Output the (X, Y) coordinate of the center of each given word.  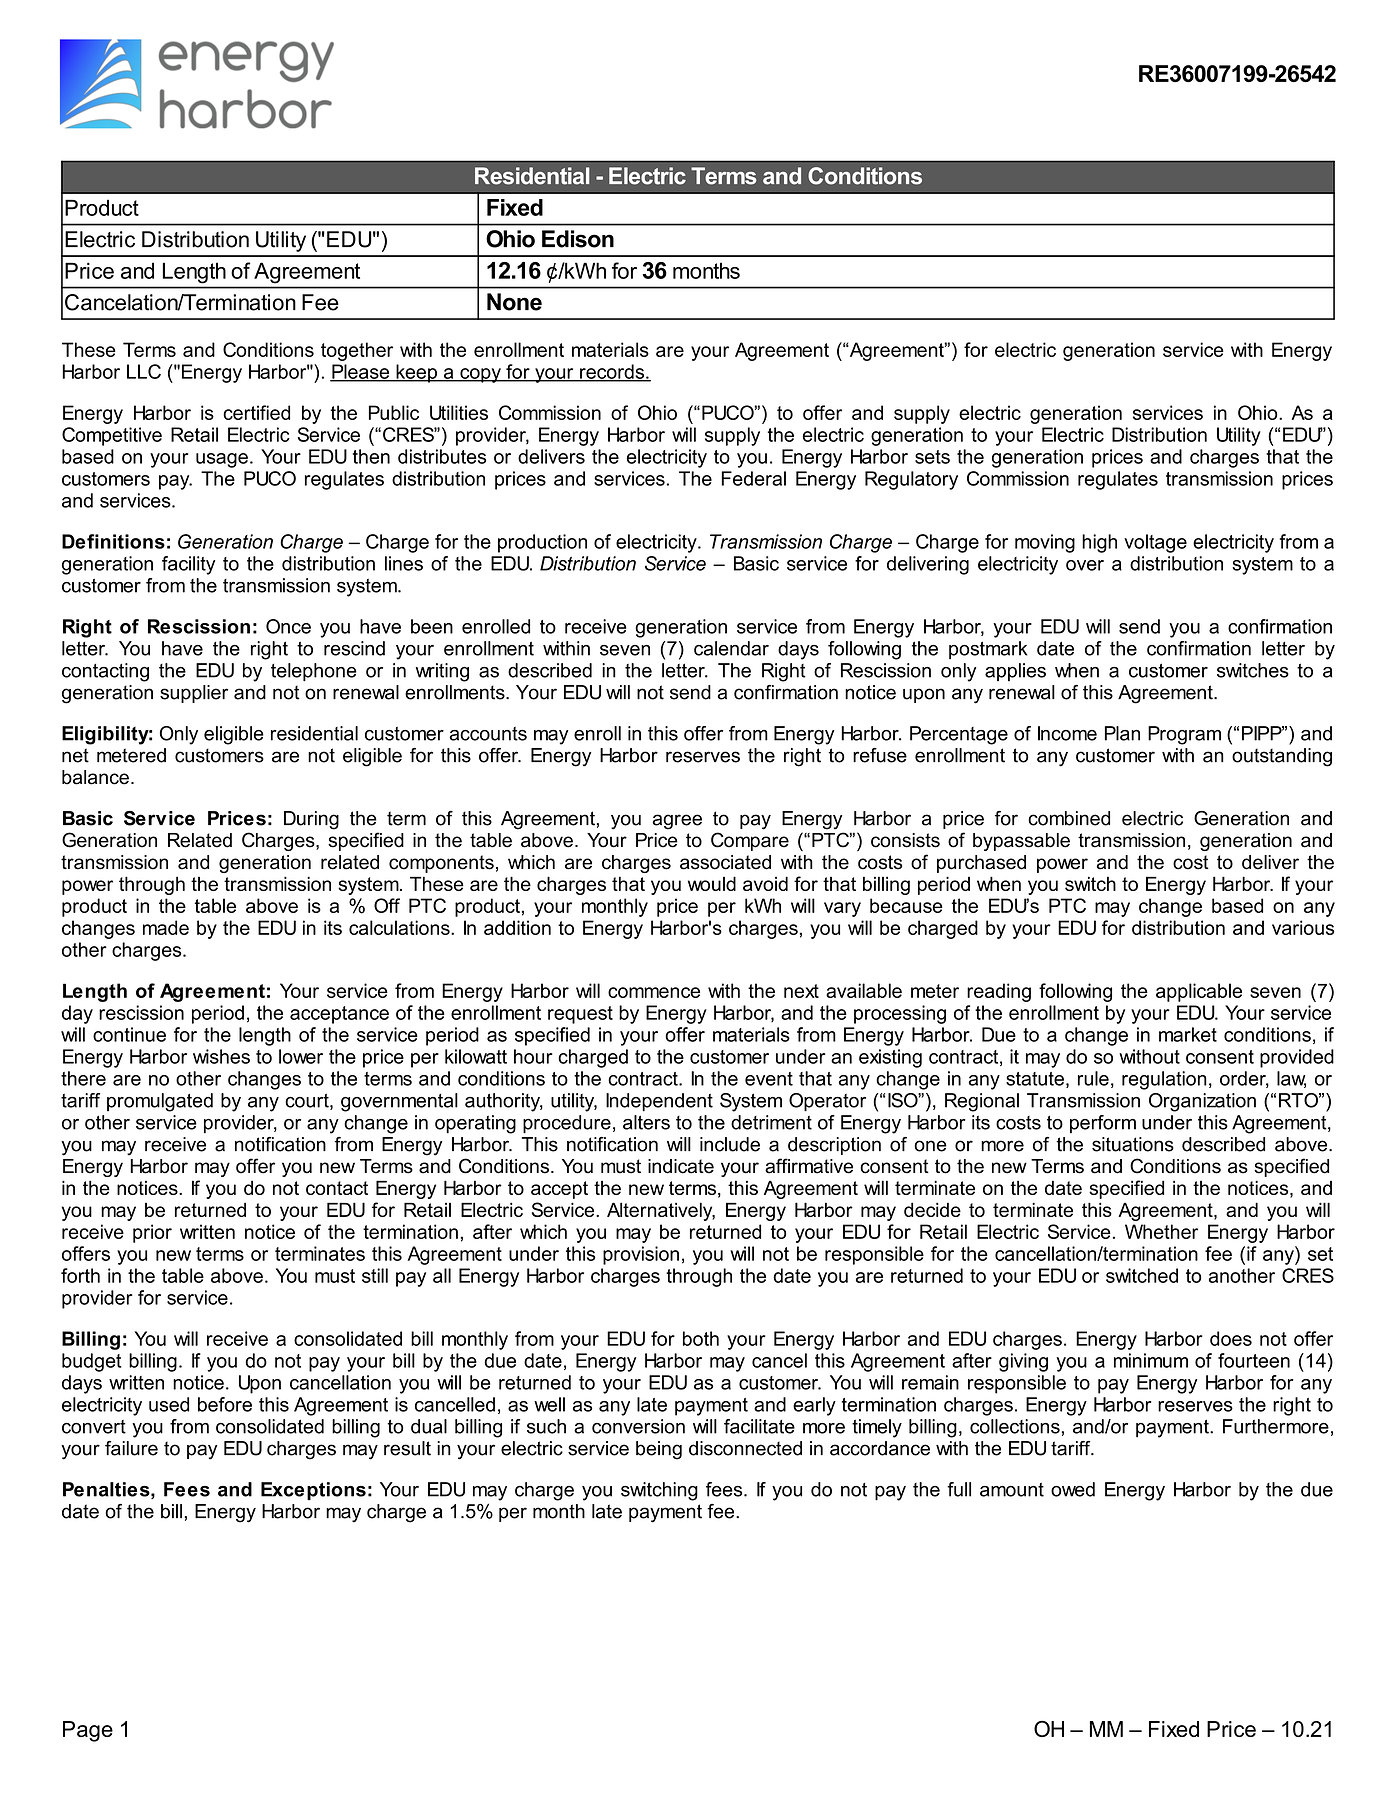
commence (654, 992)
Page (88, 1731)
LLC (144, 371)
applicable (1199, 992)
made (166, 927)
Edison (578, 239)
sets (932, 457)
